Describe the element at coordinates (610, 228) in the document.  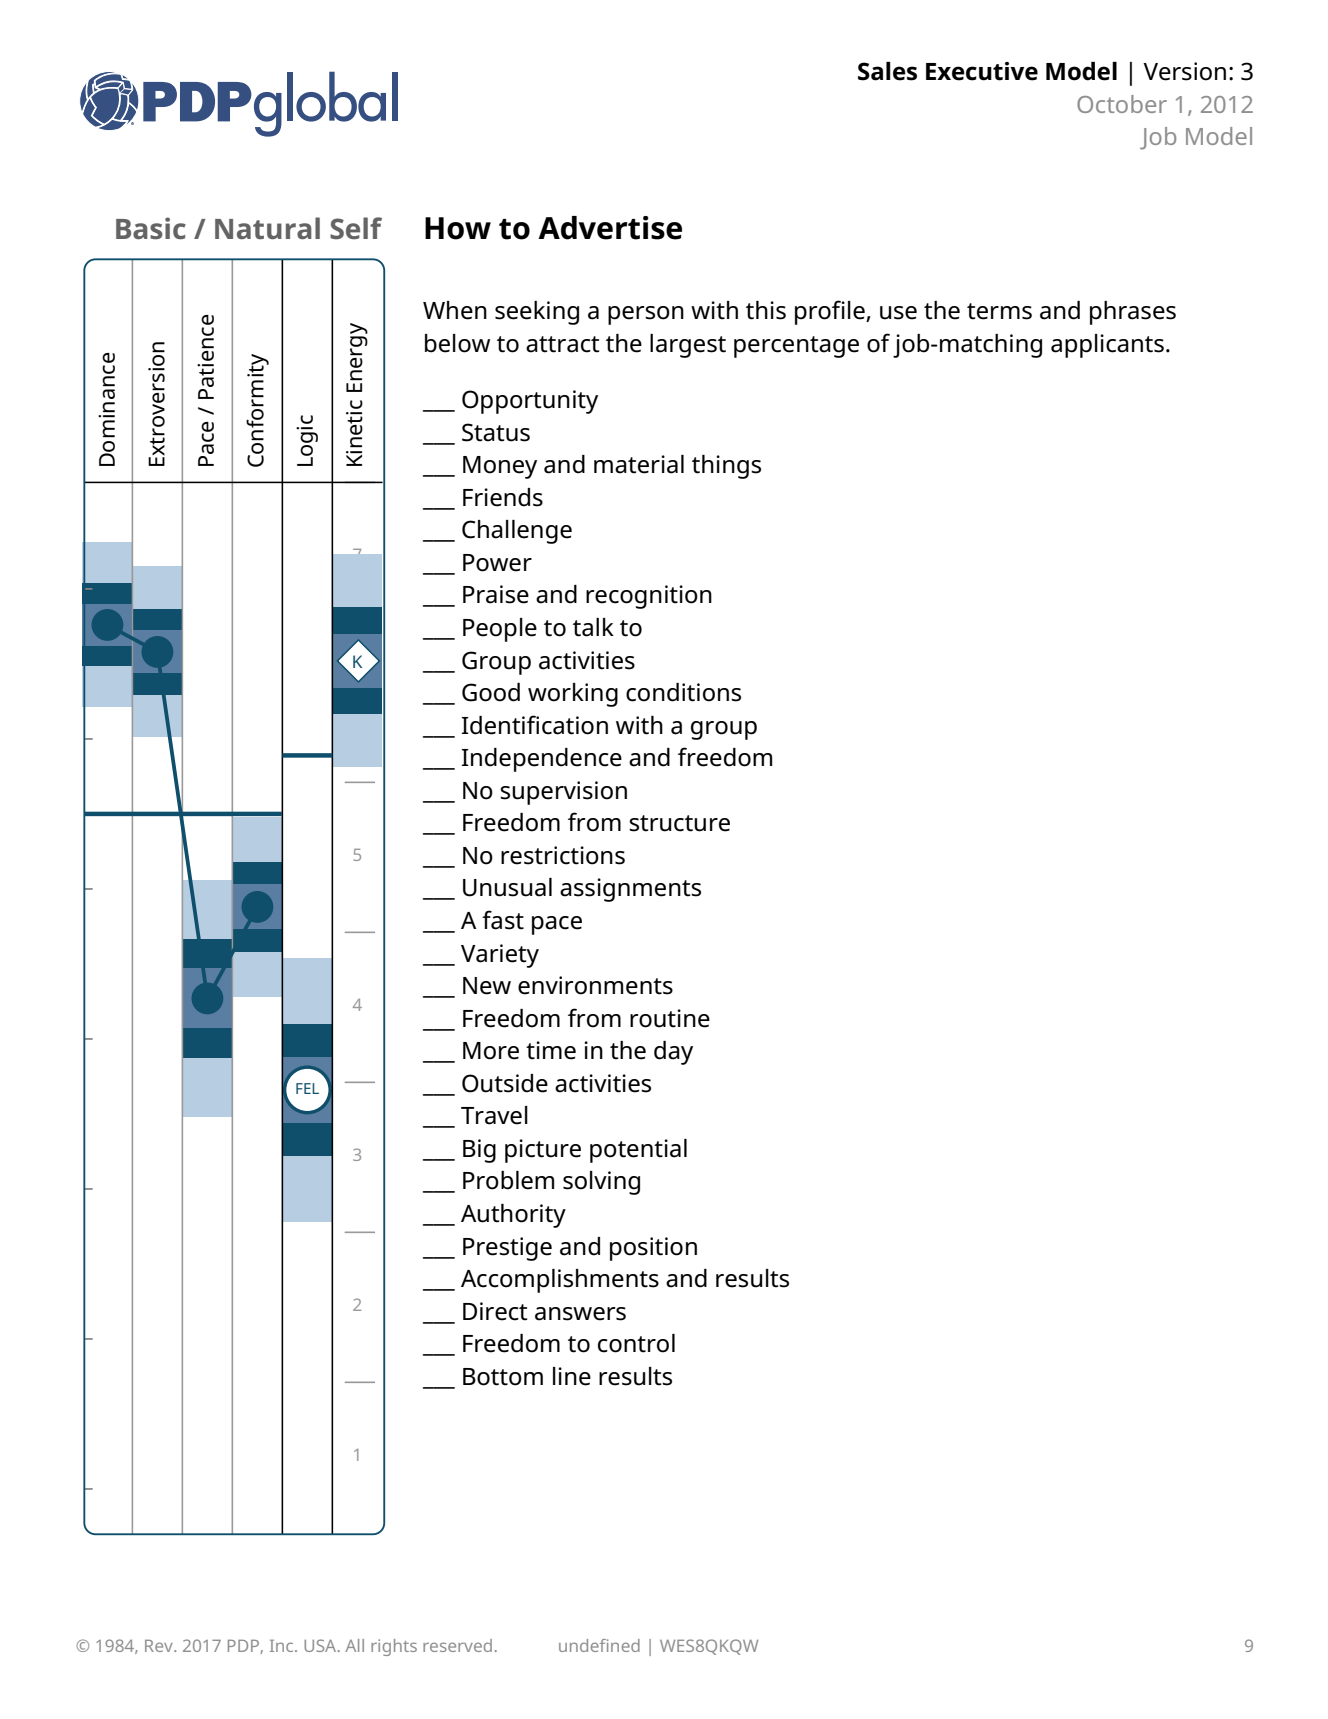
I see `Advertise` at that location.
